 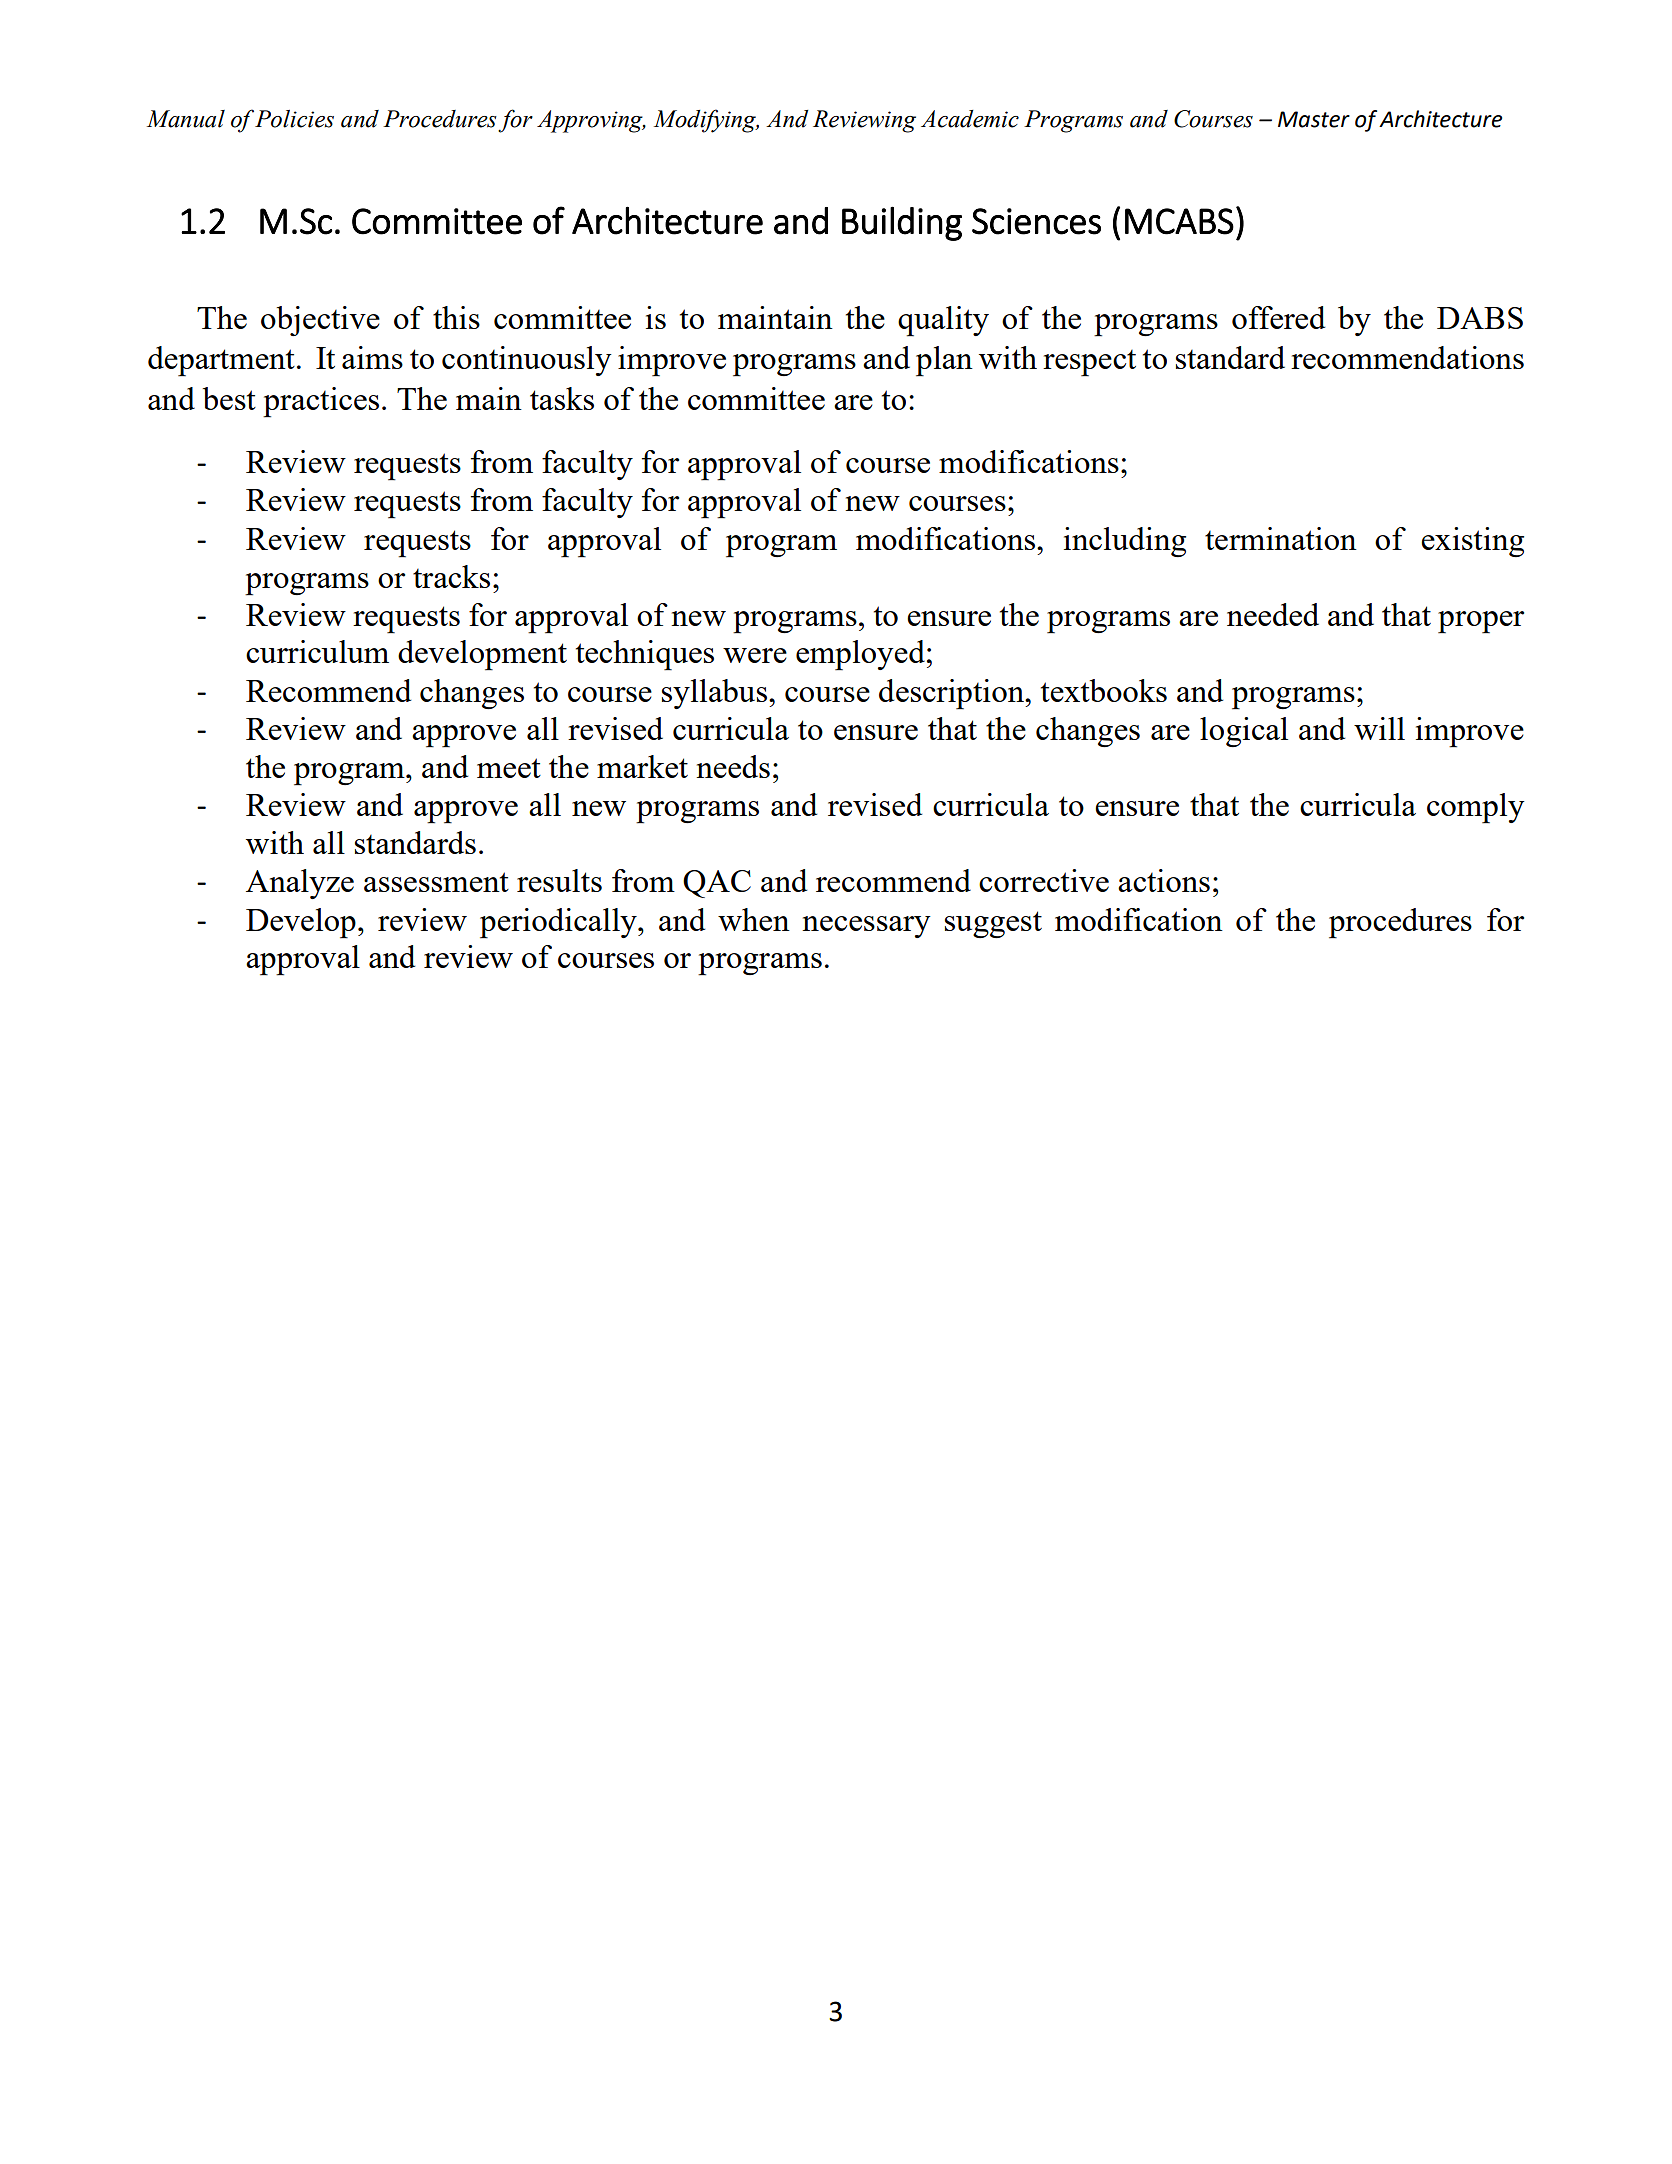 I want to click on Analyze, so click(x=300, y=884).
